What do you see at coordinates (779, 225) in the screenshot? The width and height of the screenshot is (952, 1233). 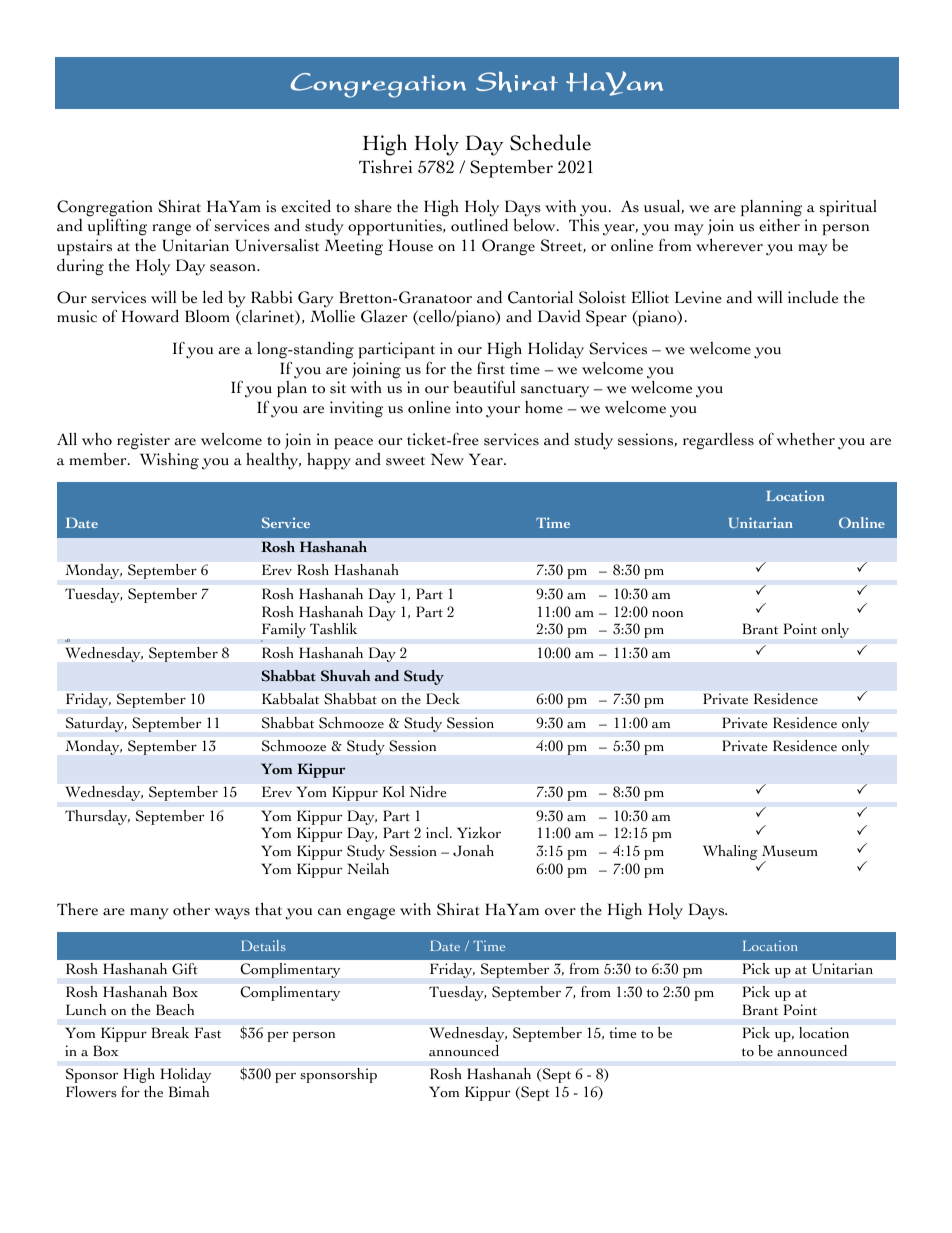 I see `either` at bounding box center [779, 225].
